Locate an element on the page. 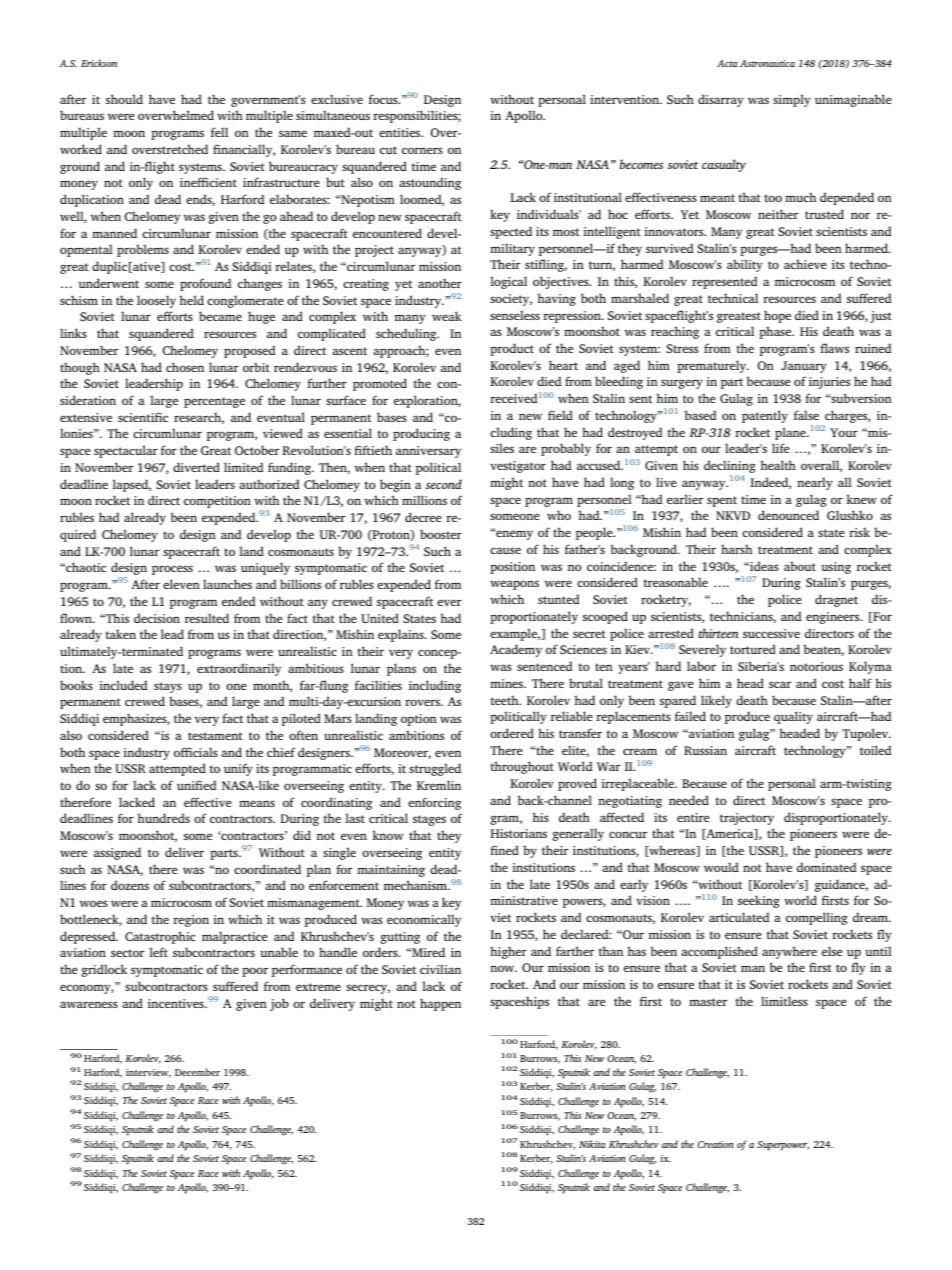 This page has width=952, height=1270. Historians is located at coordinates (519, 833).
